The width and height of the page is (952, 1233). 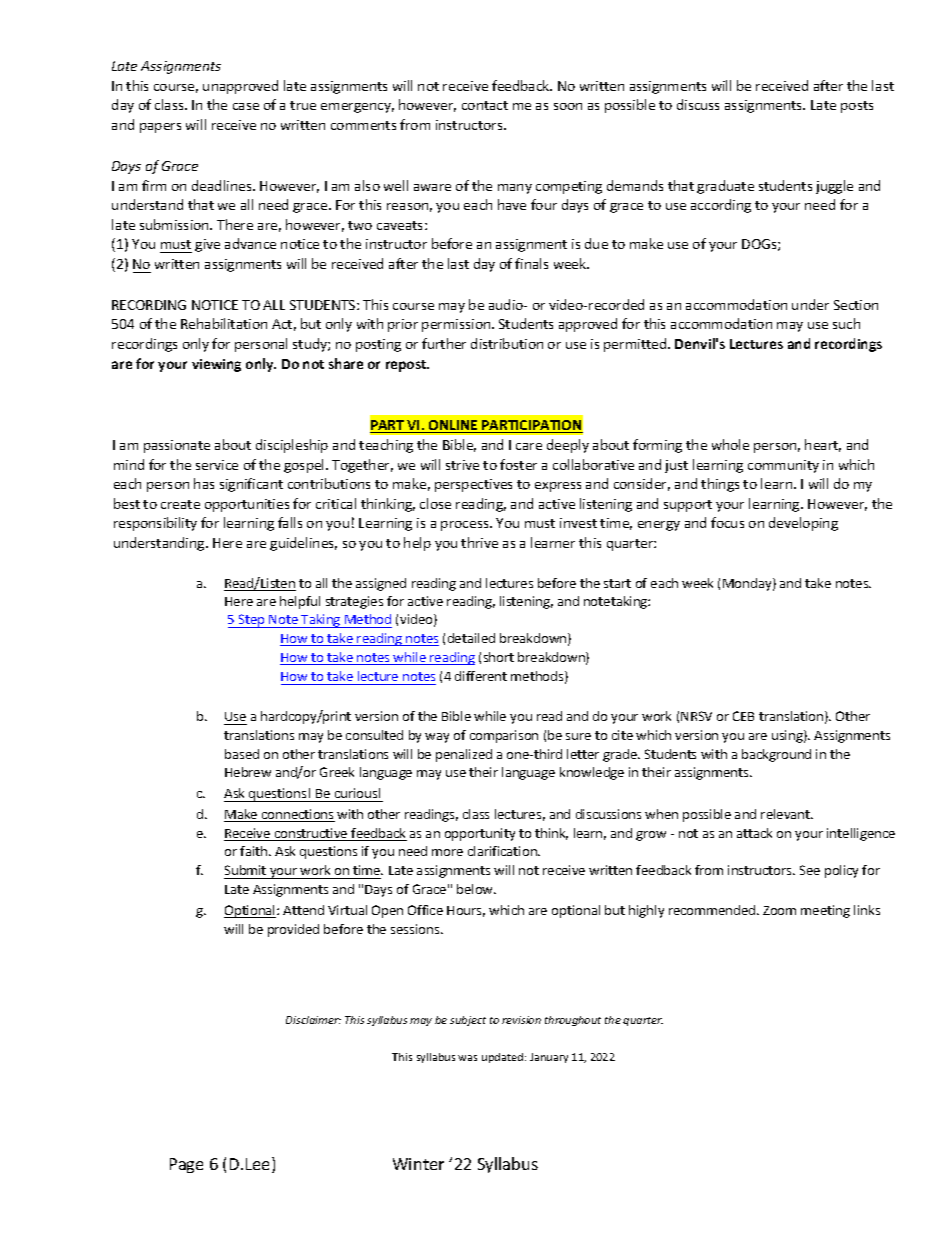 I want to click on Winter, so click(x=418, y=1164).
